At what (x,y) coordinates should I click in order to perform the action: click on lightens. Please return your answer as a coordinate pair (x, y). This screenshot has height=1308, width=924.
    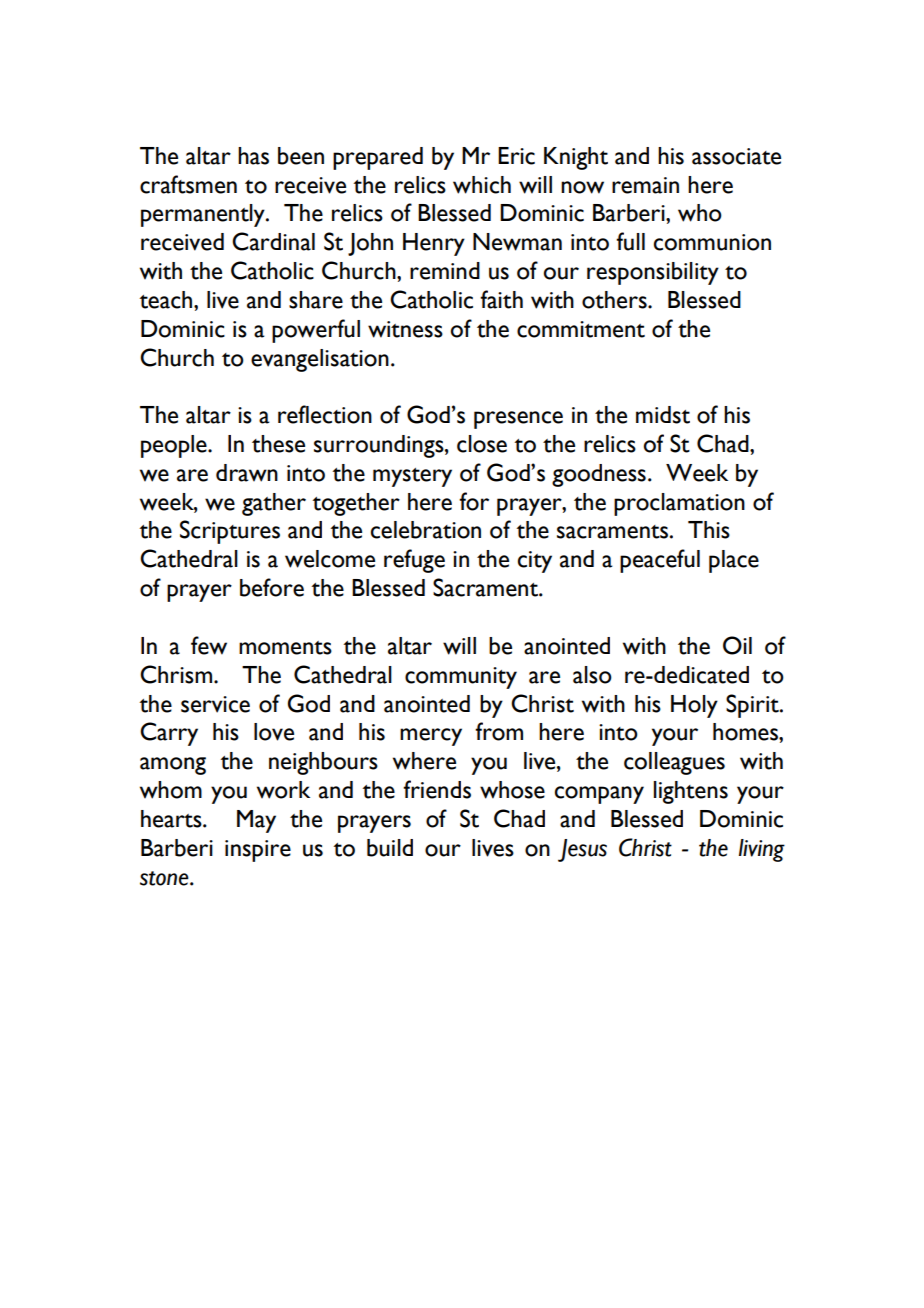
    Looking at the image, I should click on (691, 792).
